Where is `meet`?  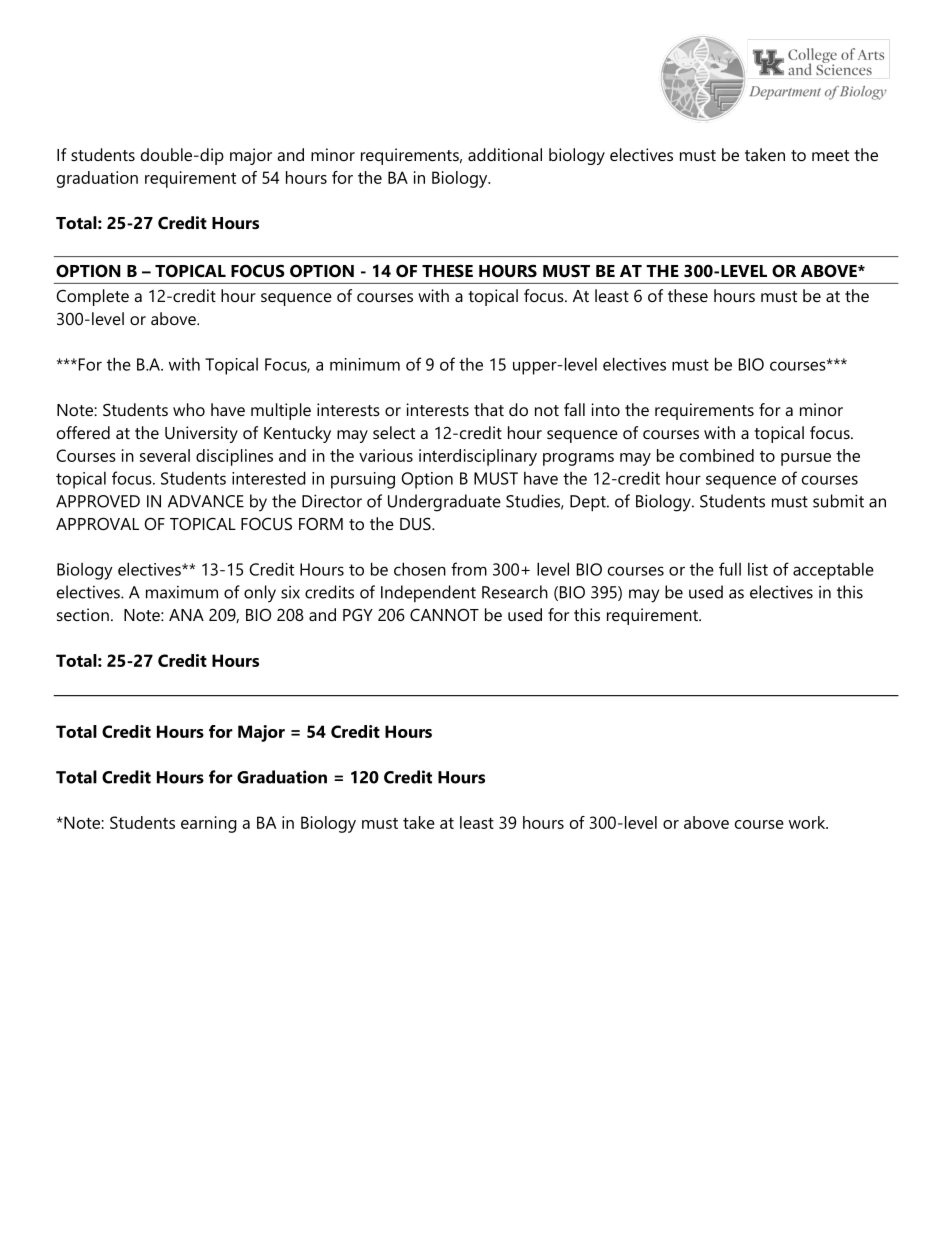
meet is located at coordinates (830, 155).
